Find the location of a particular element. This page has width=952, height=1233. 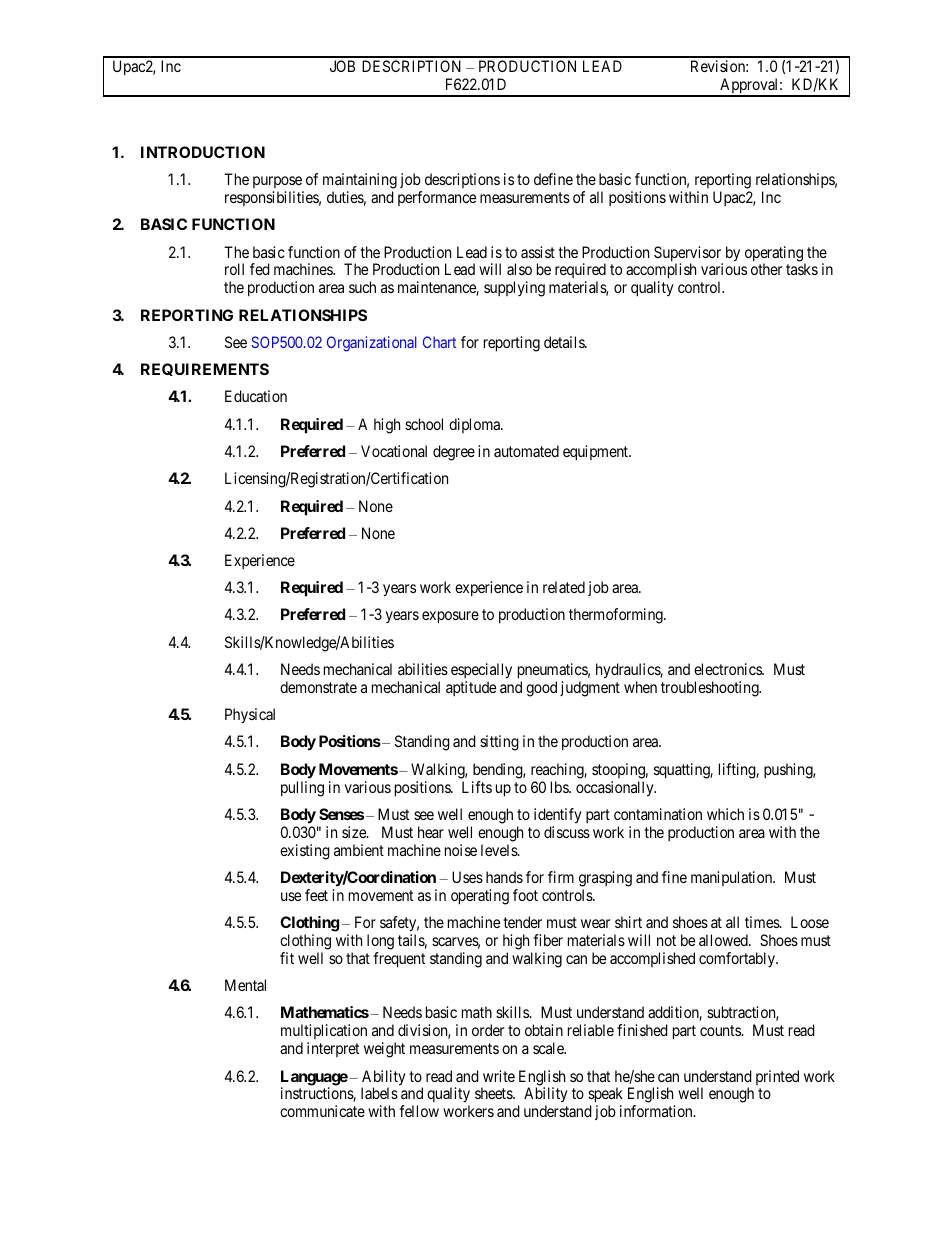

performance is located at coordinates (437, 198).
